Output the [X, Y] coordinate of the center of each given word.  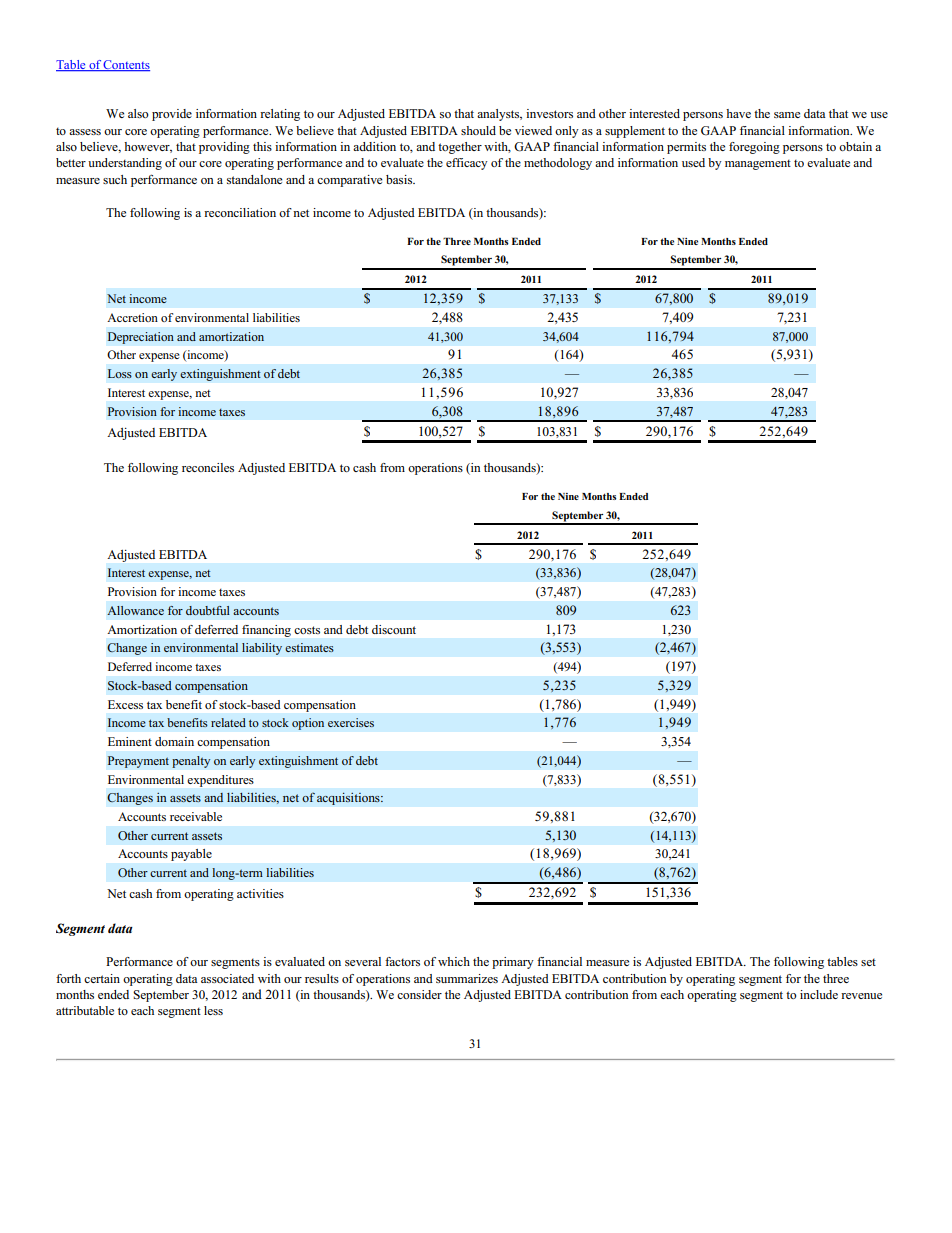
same [787, 115]
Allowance [135, 610]
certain [102, 978]
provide [172, 115]
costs [307, 630]
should [478, 130]
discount [394, 629]
